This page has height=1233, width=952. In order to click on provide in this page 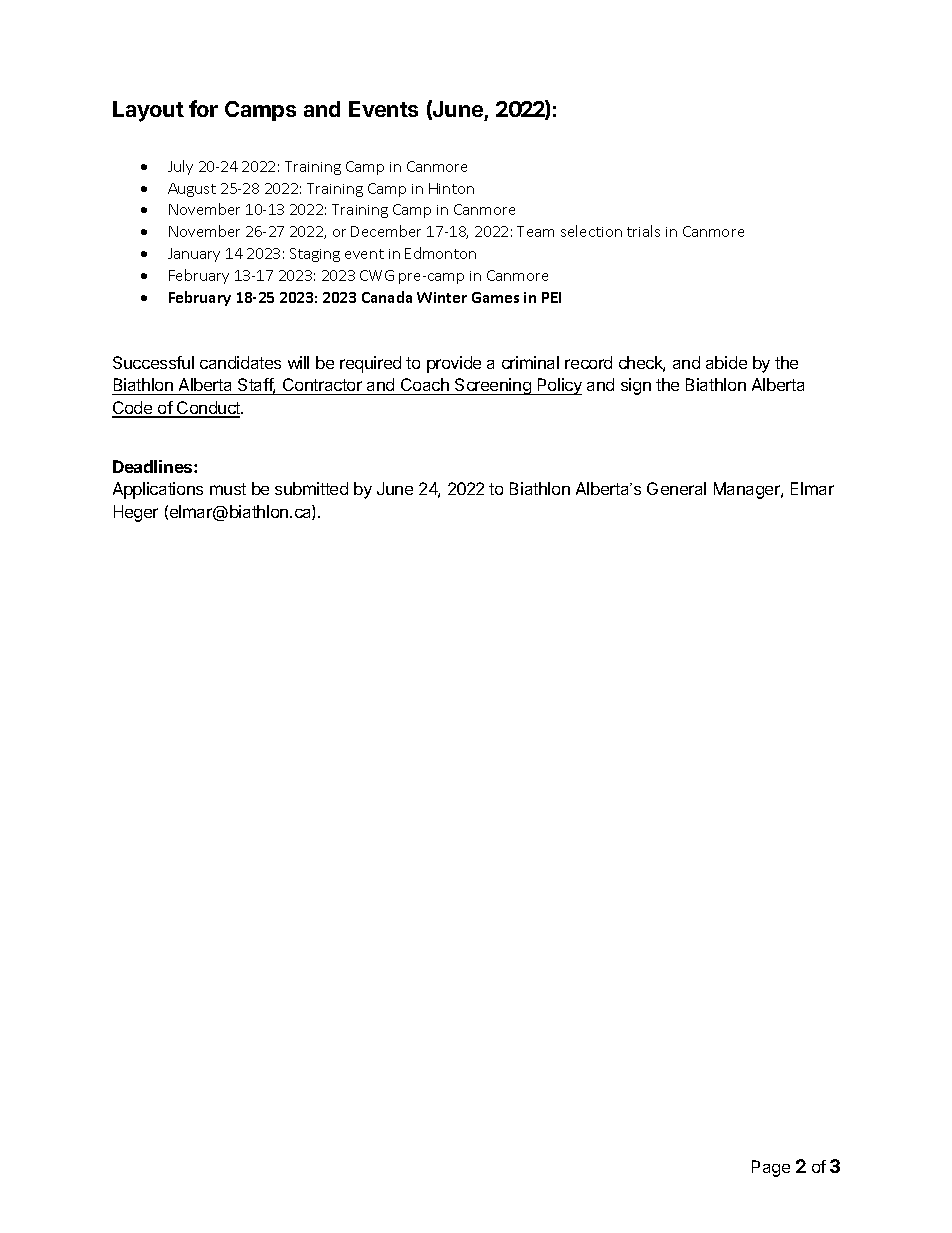, I will do `click(454, 364)`.
